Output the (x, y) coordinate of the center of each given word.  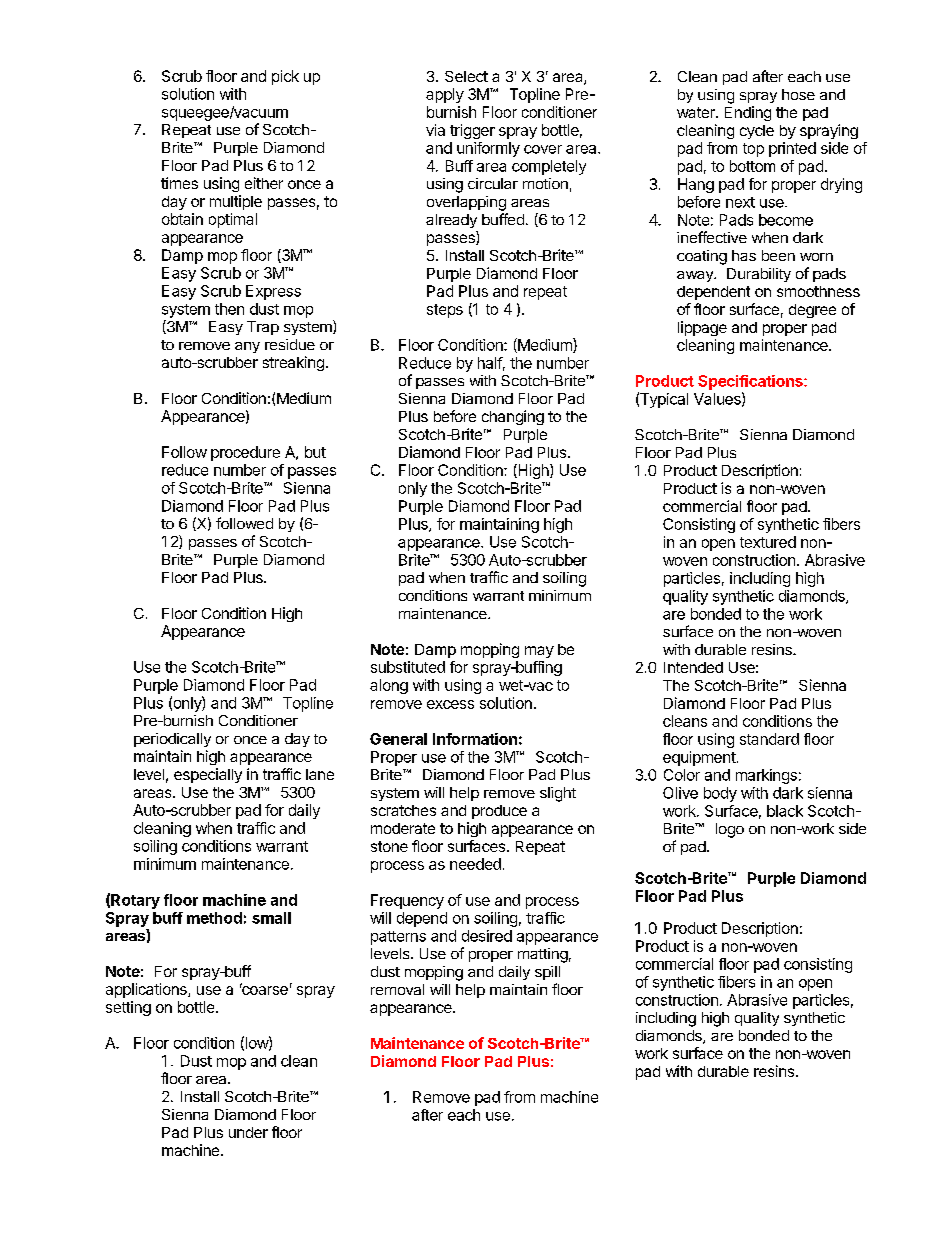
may (539, 652)
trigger (472, 131)
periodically (172, 740)
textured (768, 542)
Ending (748, 113)
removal (397, 989)
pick (285, 77)
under (248, 1132)
